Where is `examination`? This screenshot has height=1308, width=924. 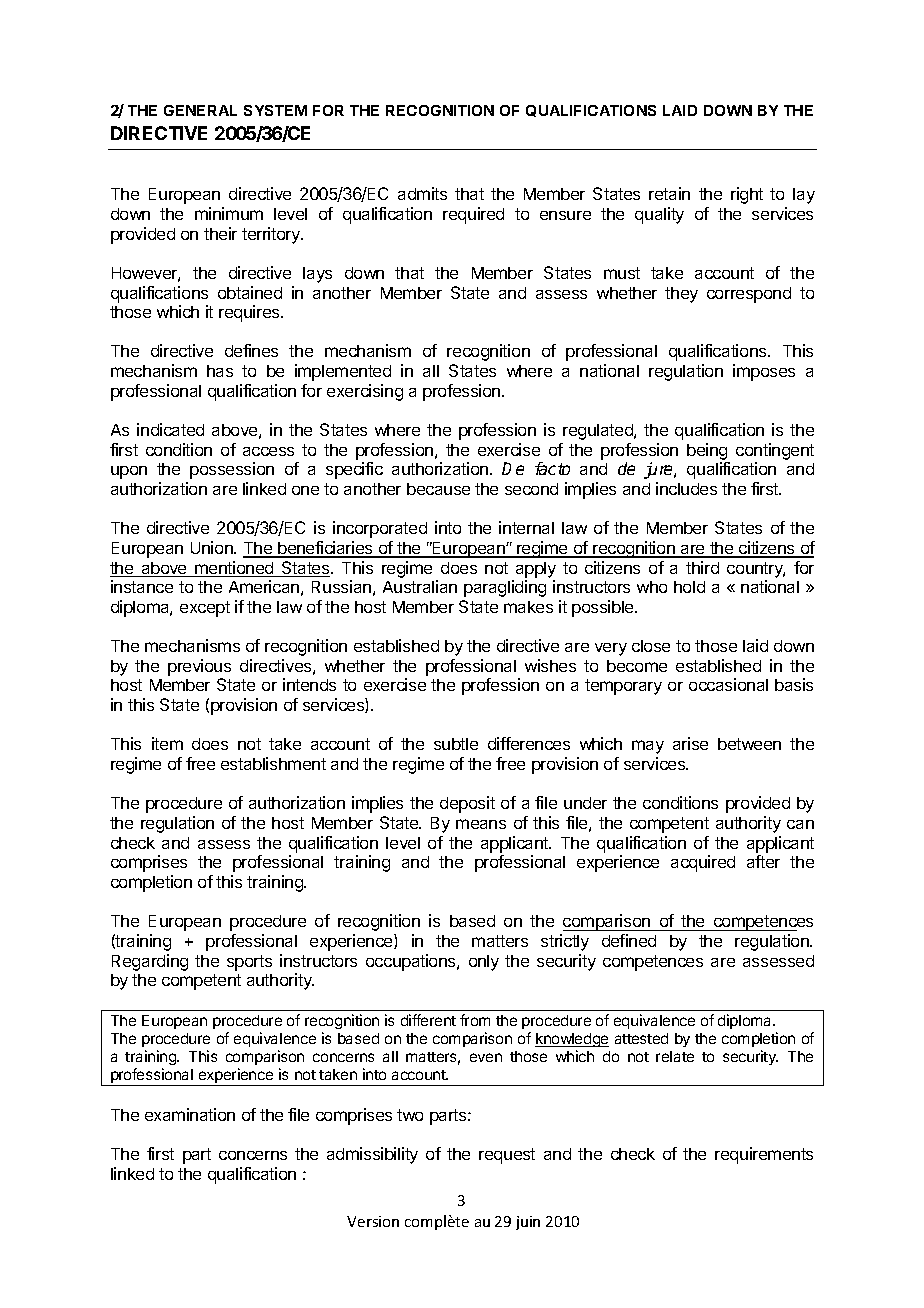
examination is located at coordinates (190, 1114).
